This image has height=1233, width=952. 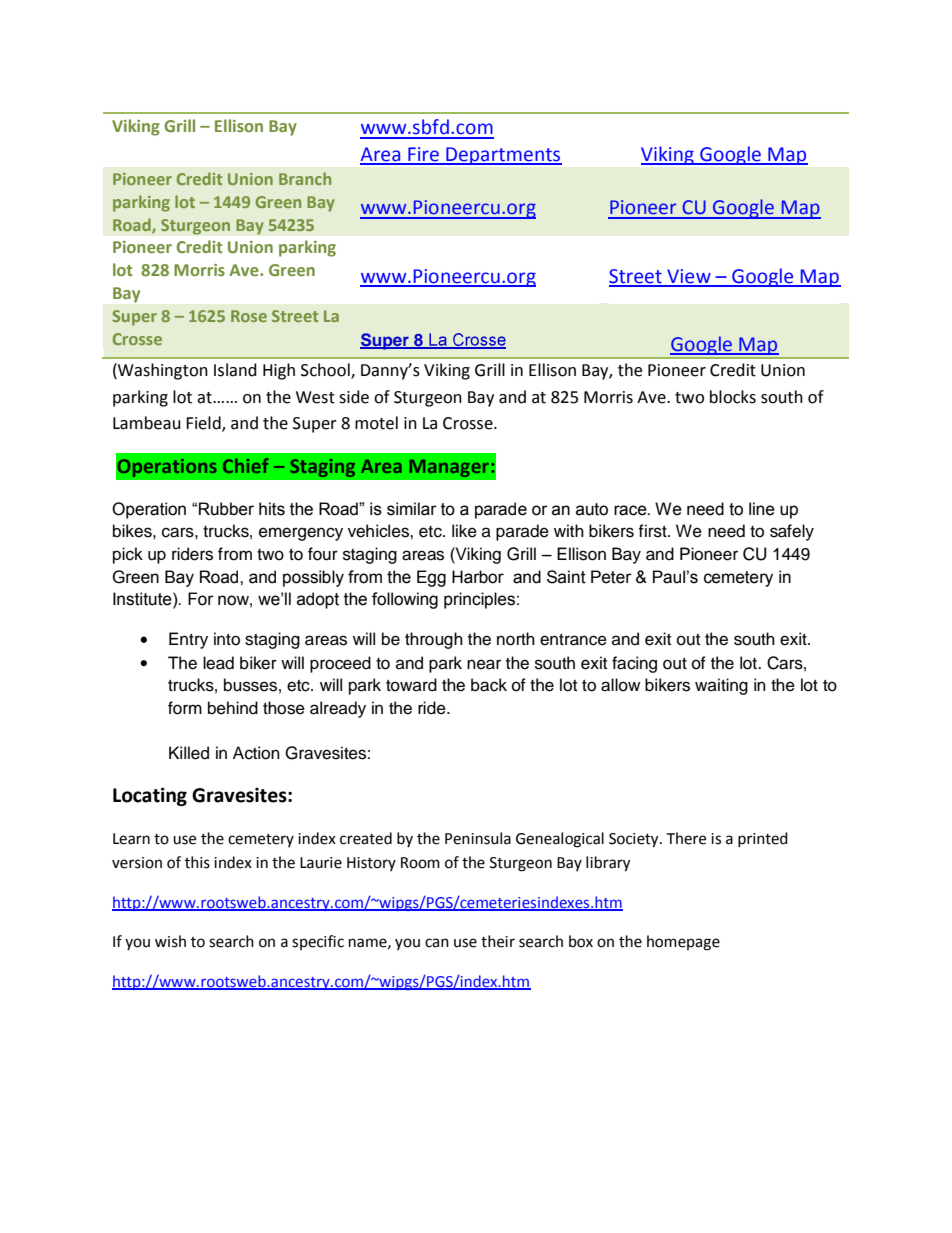 What do you see at coordinates (653, 531) in the image?
I see `first` at bounding box center [653, 531].
